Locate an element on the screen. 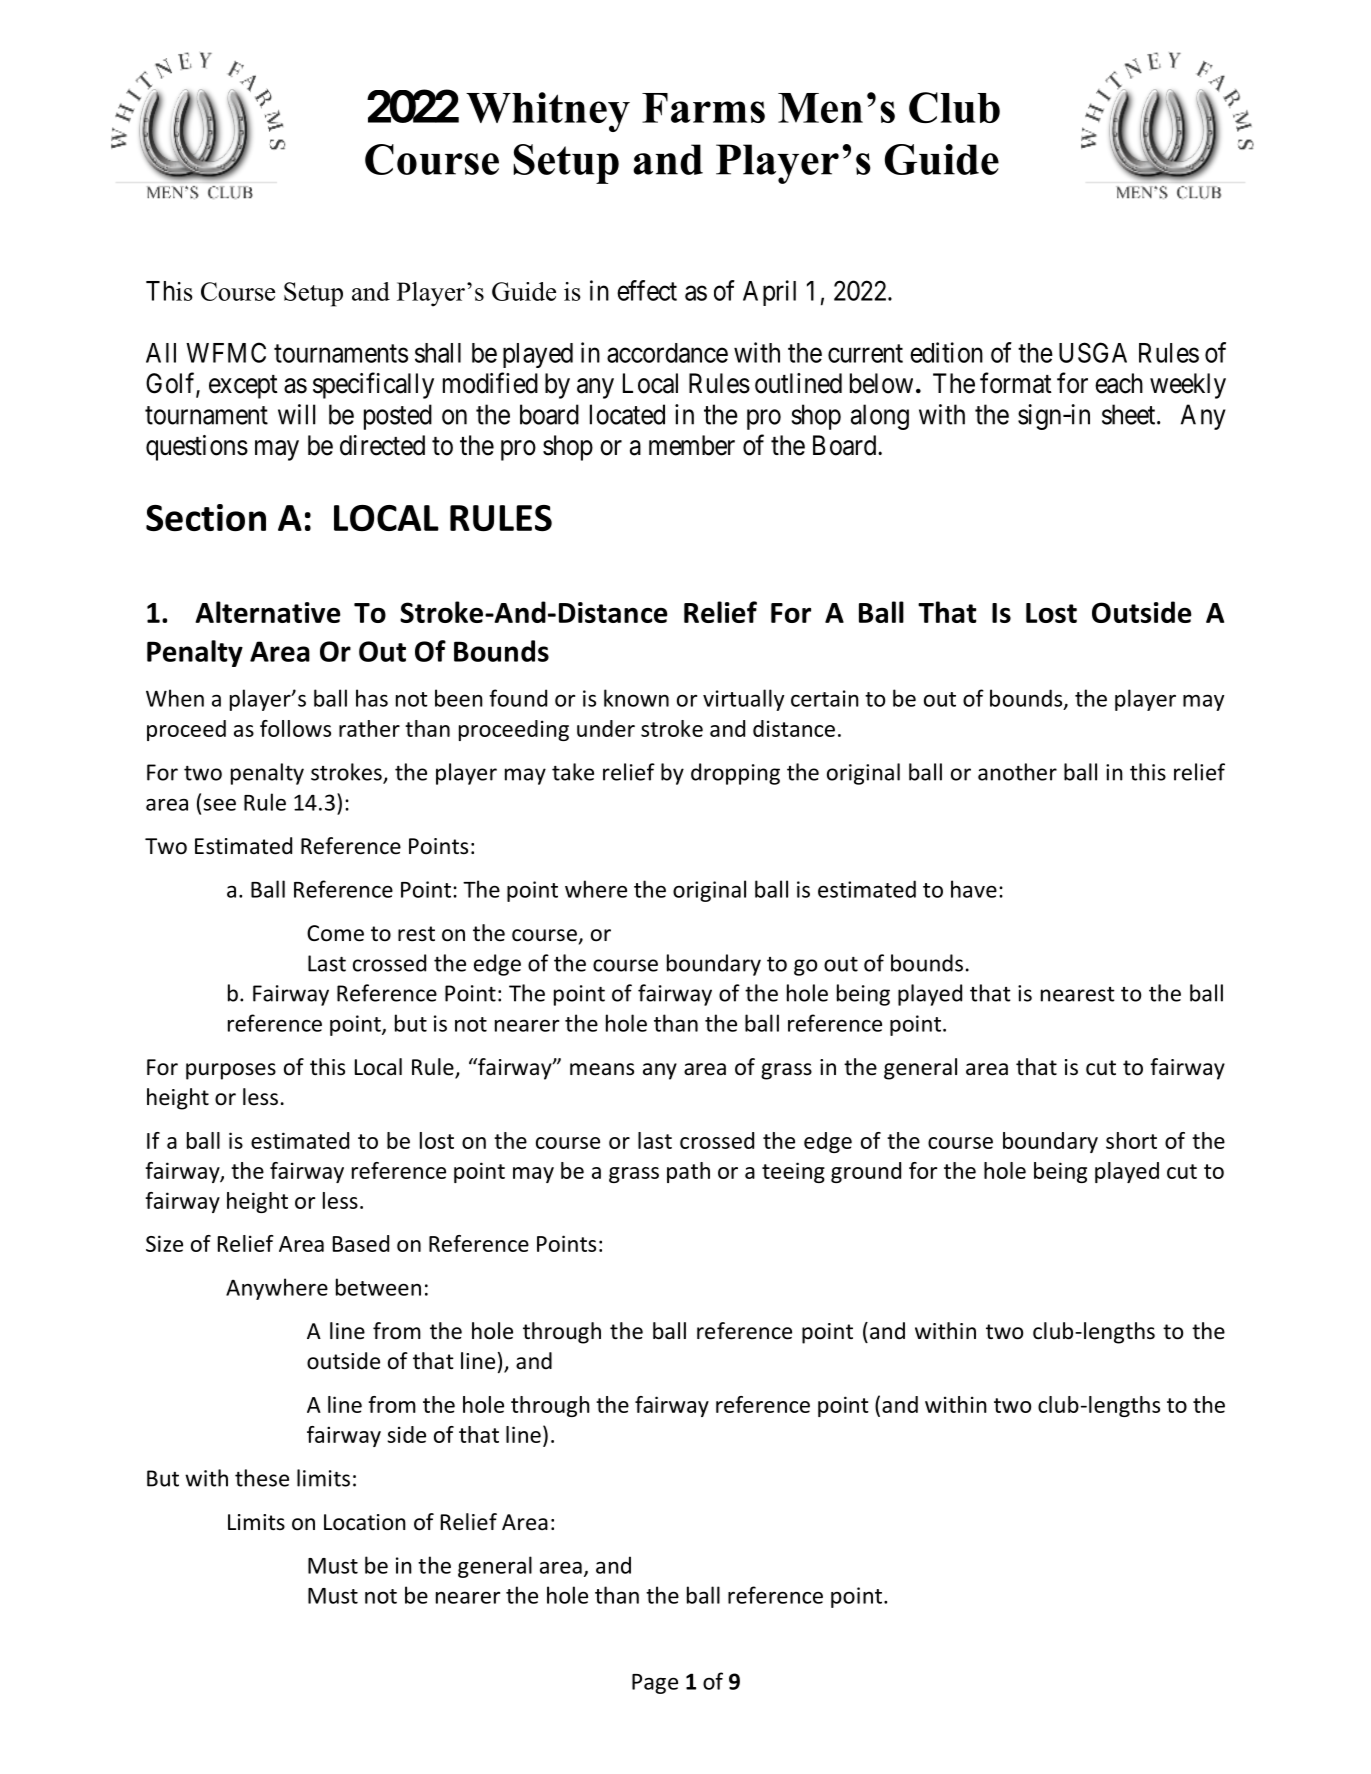 The width and height of the screenshot is (1371, 1774). Farms is located at coordinates (703, 108).
